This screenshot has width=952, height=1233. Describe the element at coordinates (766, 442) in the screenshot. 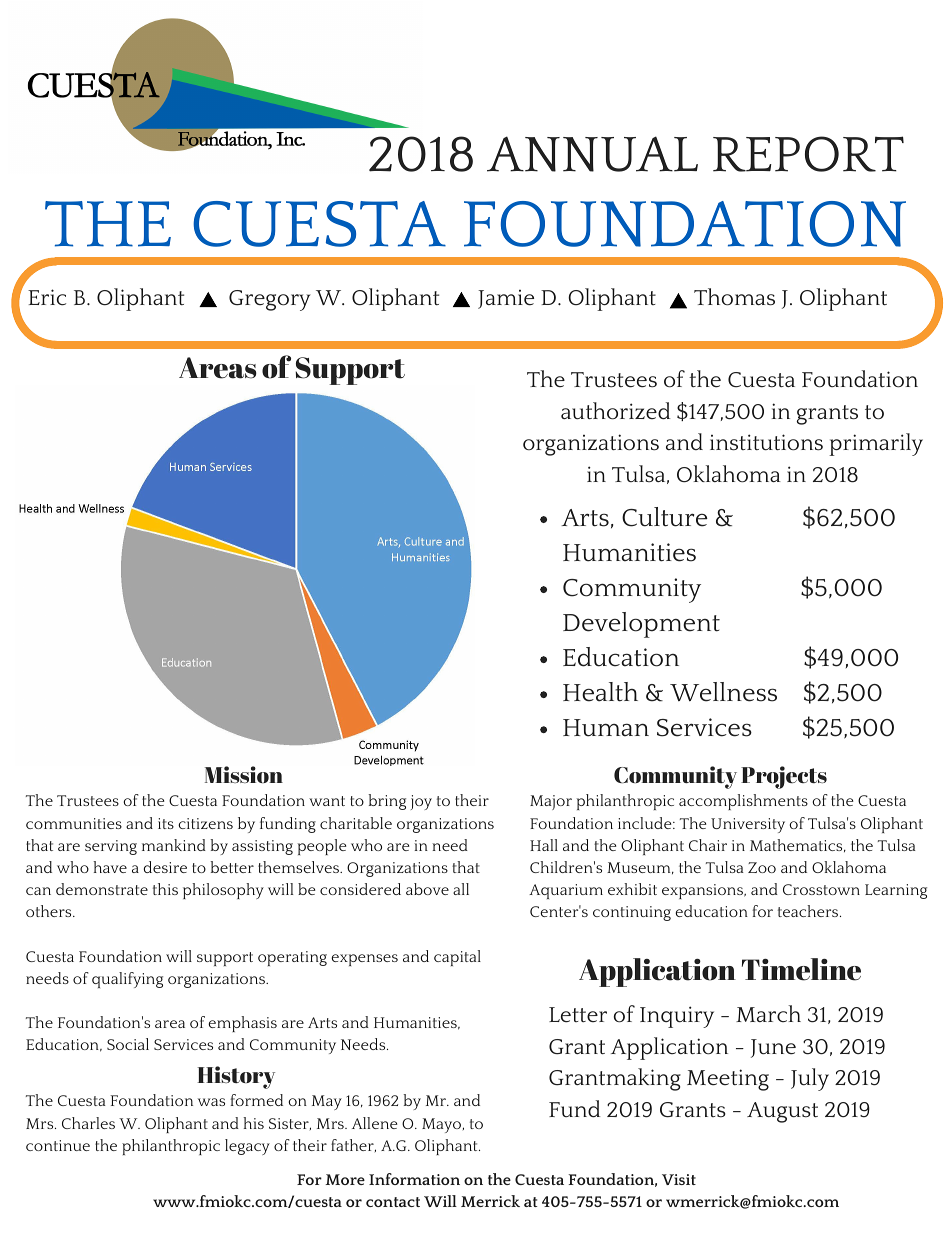

I see `institutions` at that location.
